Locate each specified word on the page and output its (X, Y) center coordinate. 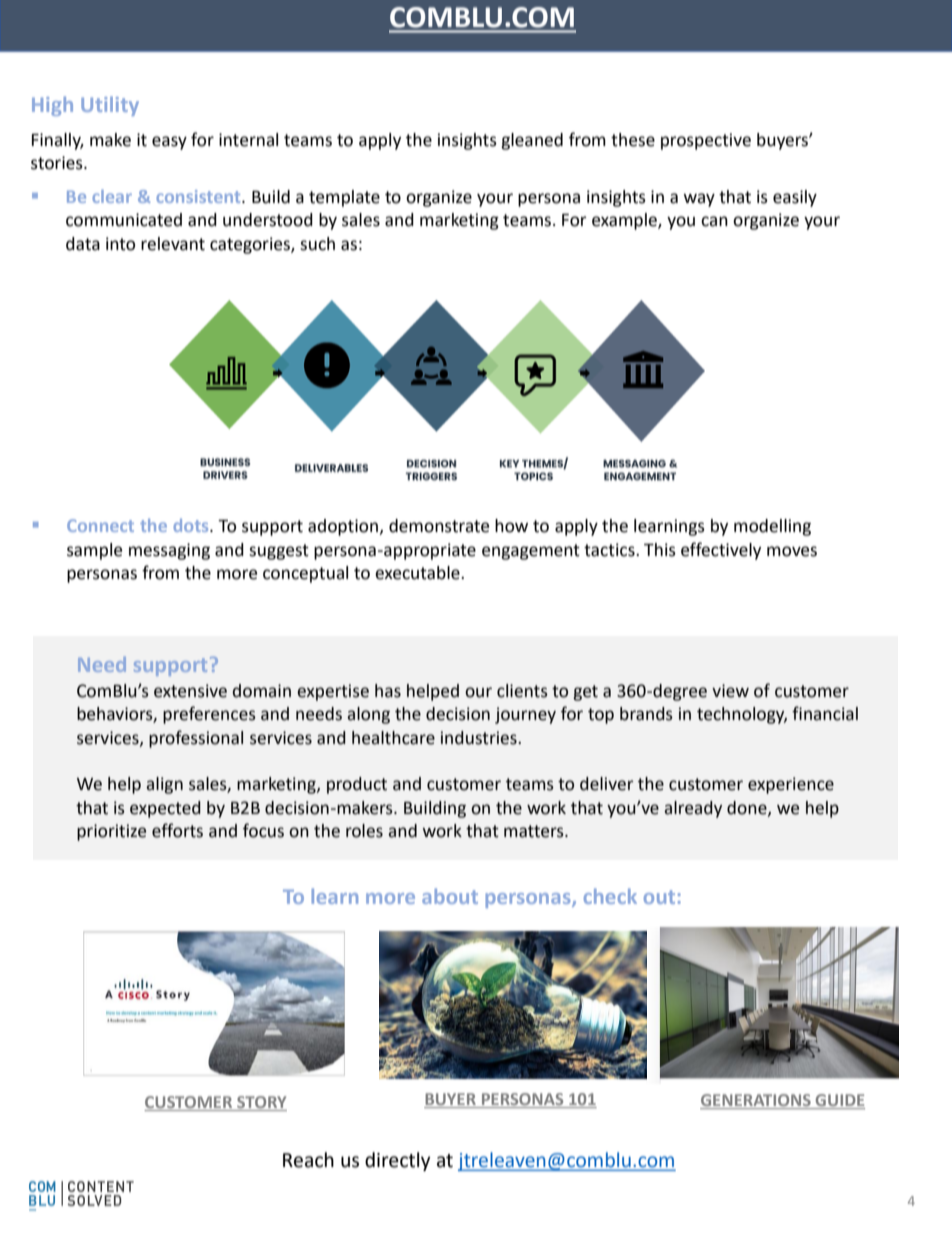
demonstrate (439, 526)
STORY (261, 1103)
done (748, 808)
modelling (772, 527)
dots (192, 525)
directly (398, 1161)
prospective (706, 141)
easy (169, 143)
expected (165, 809)
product (357, 785)
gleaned (532, 141)
